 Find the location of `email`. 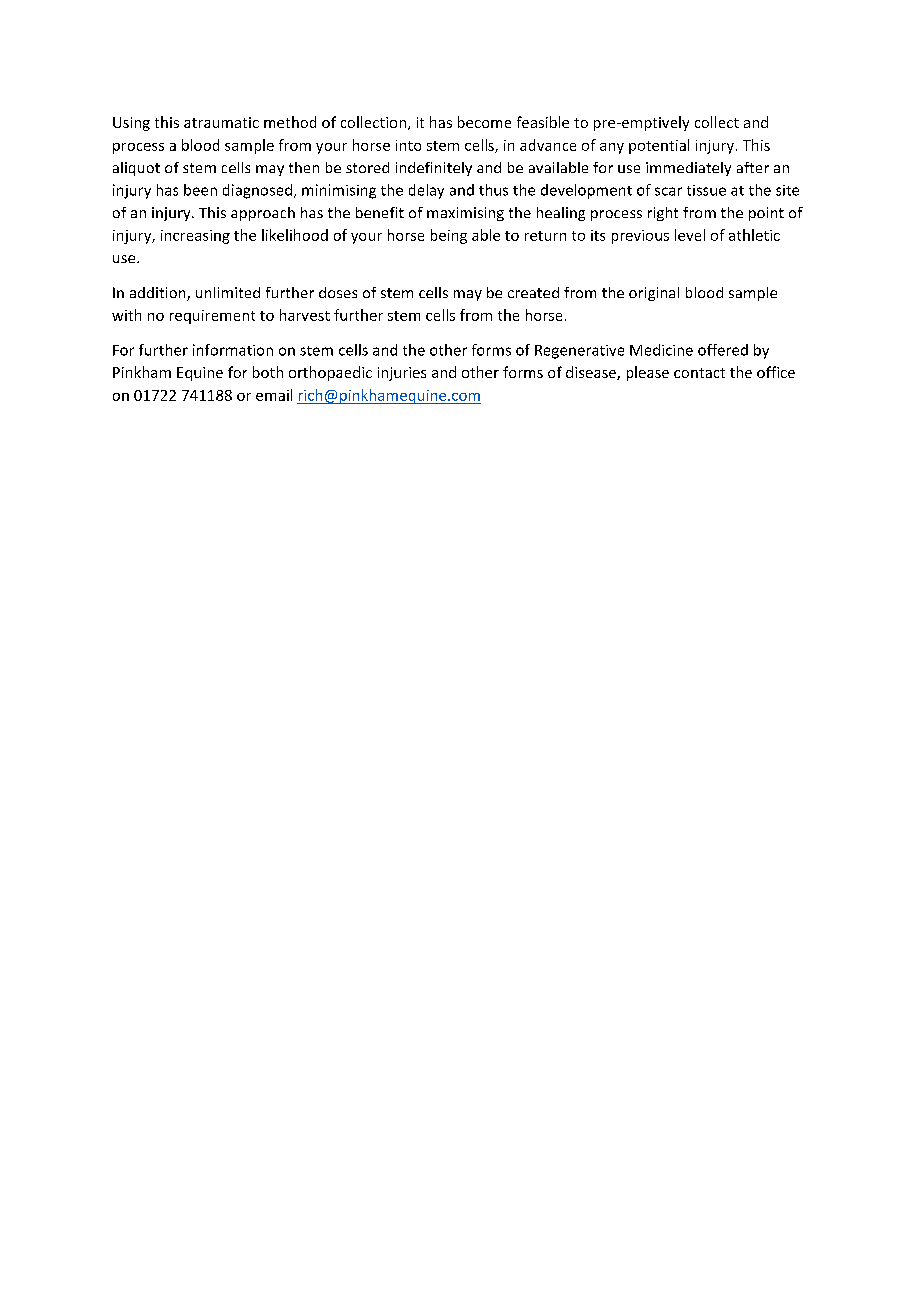

email is located at coordinates (274, 395).
